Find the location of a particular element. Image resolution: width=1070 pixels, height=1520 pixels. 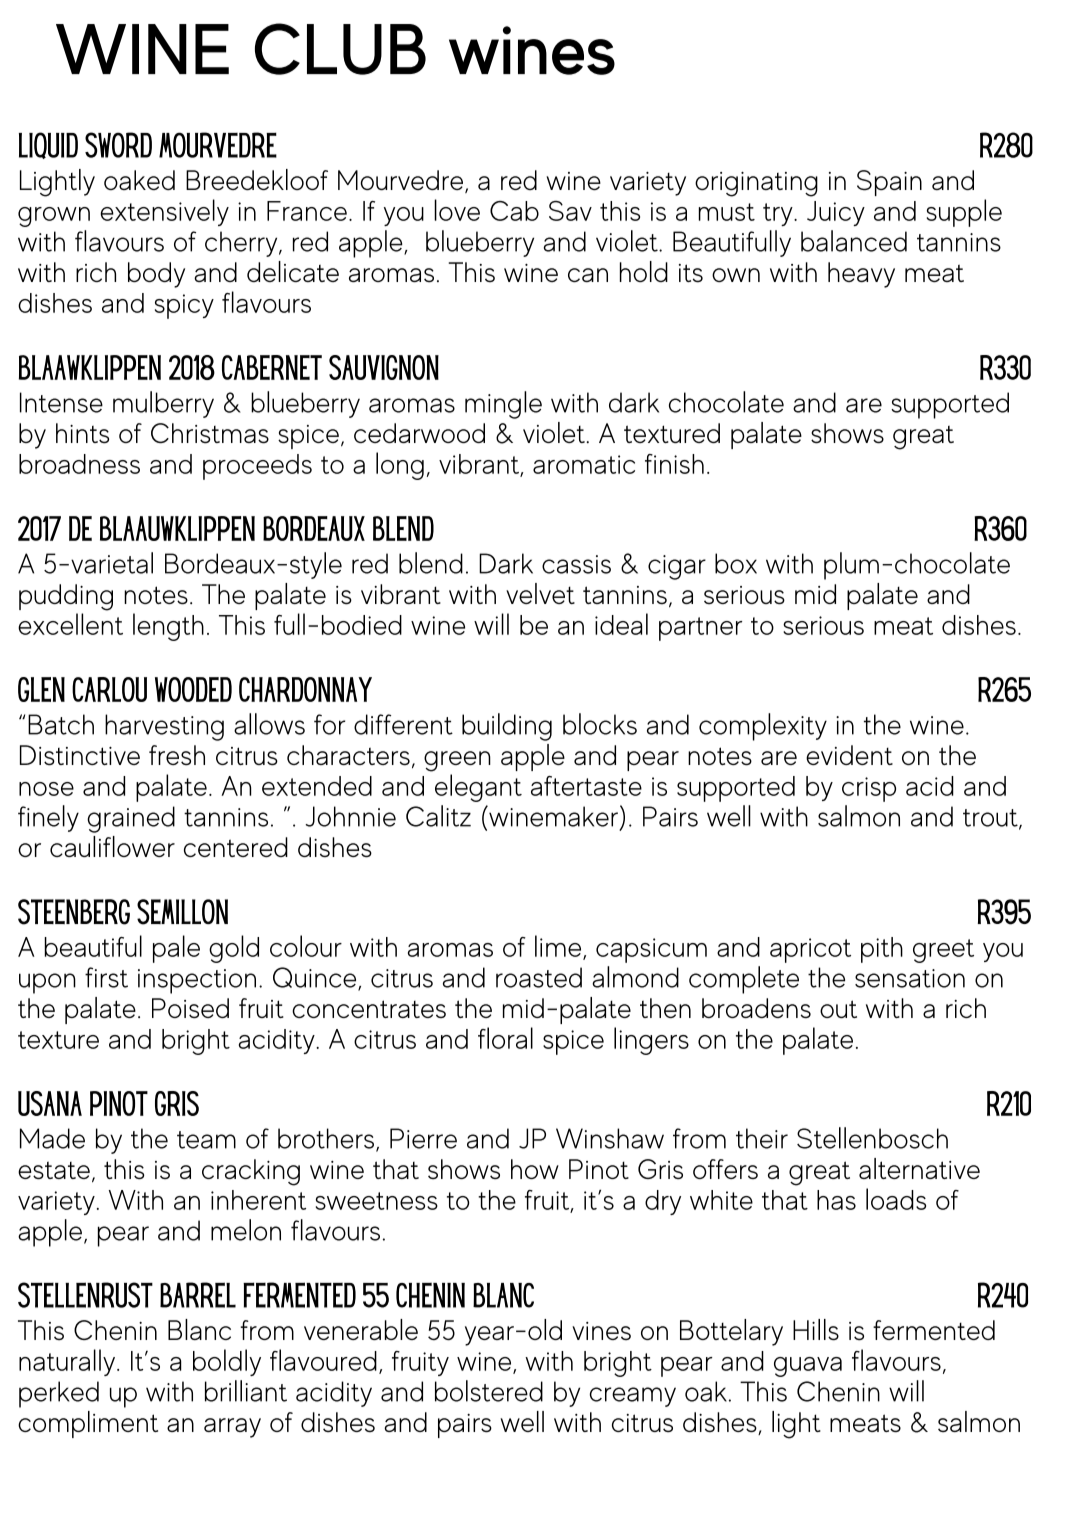

extensively is located at coordinates (164, 212).
